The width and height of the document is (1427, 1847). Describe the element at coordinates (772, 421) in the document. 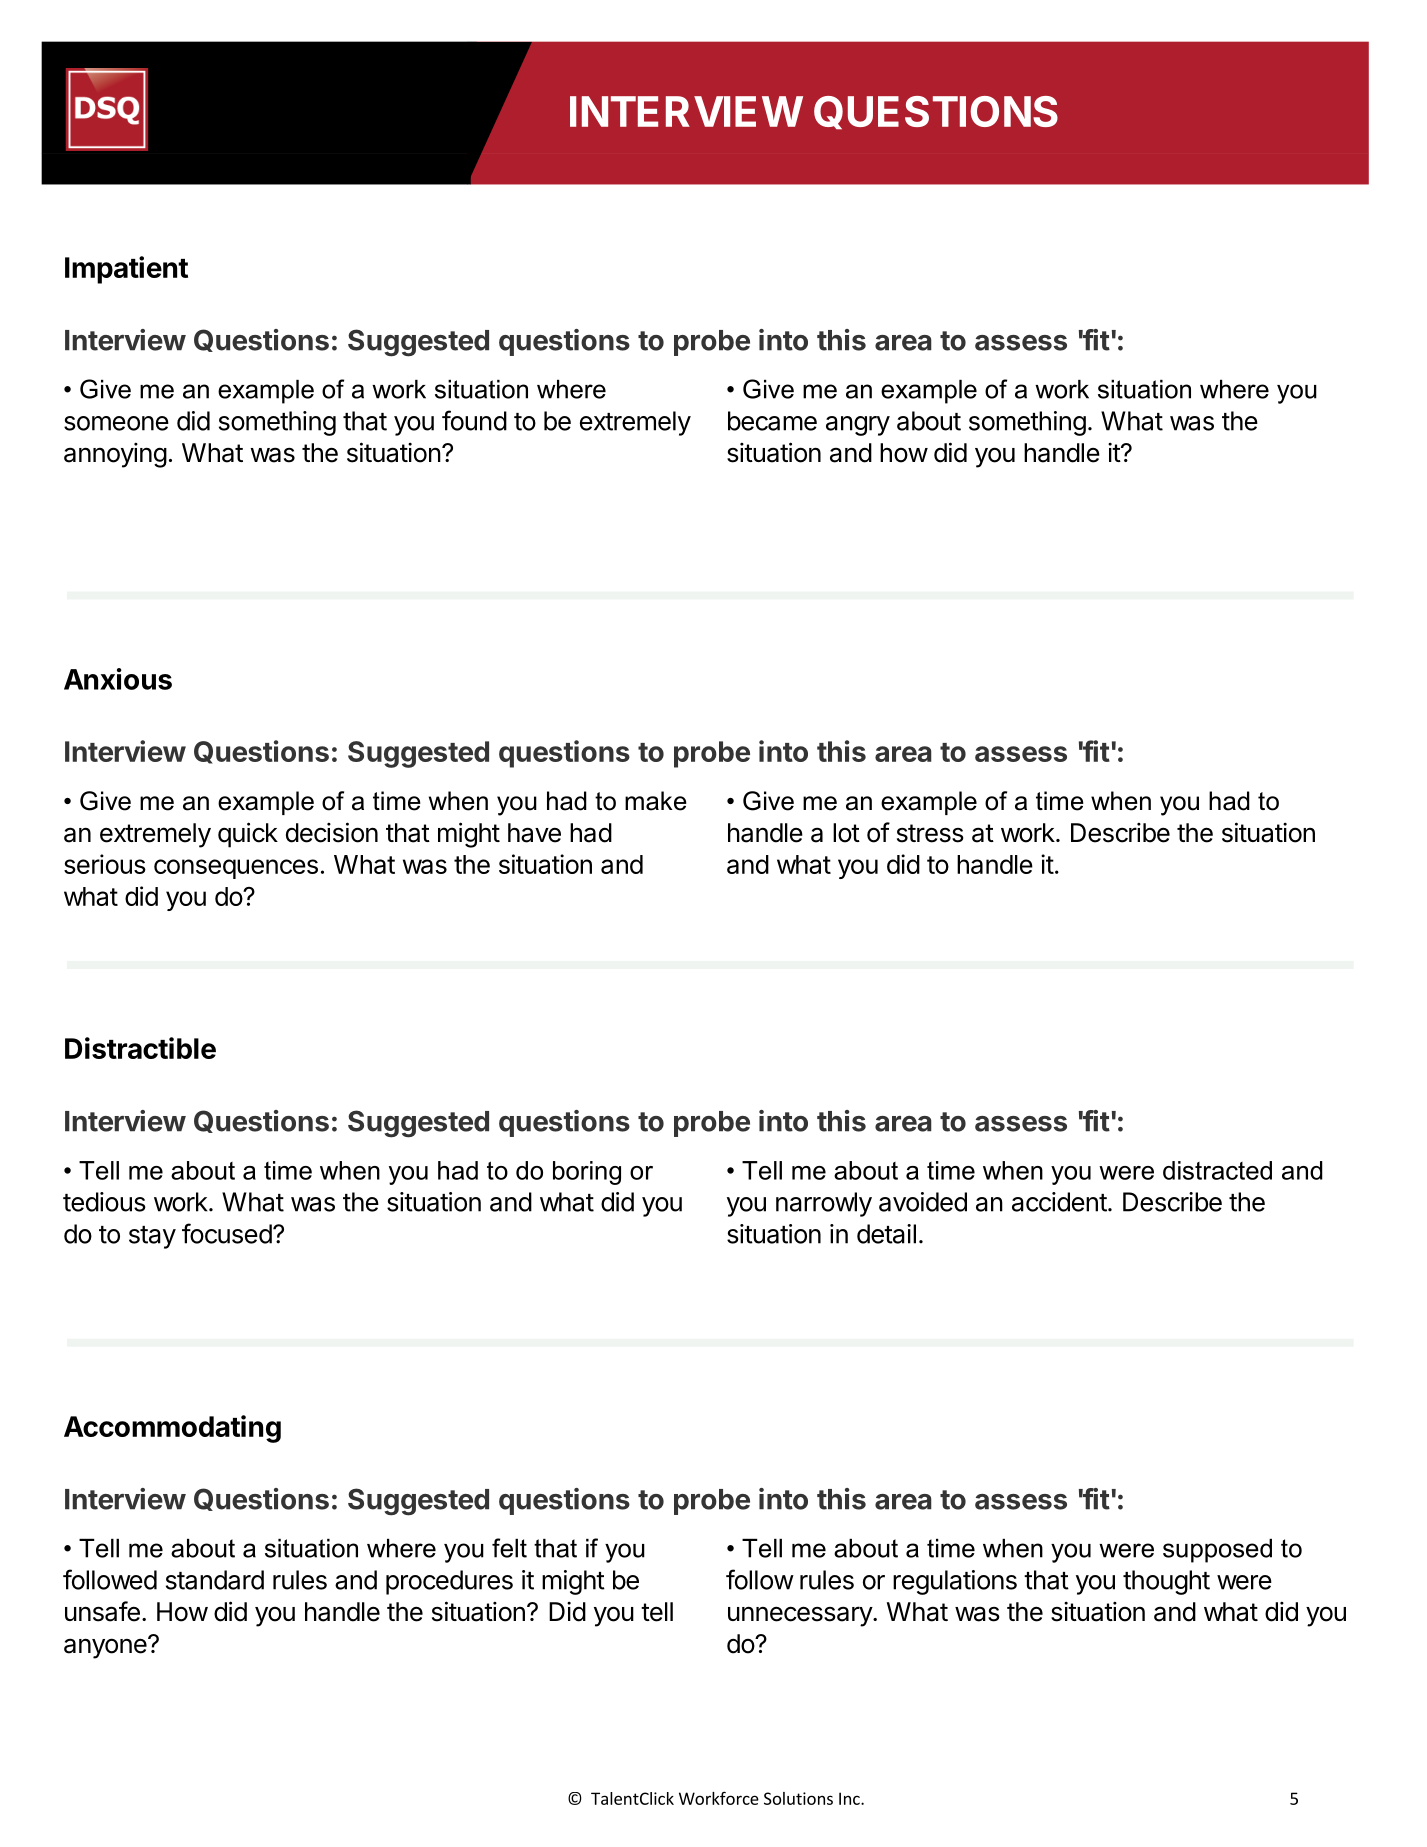

I see `became` at that location.
